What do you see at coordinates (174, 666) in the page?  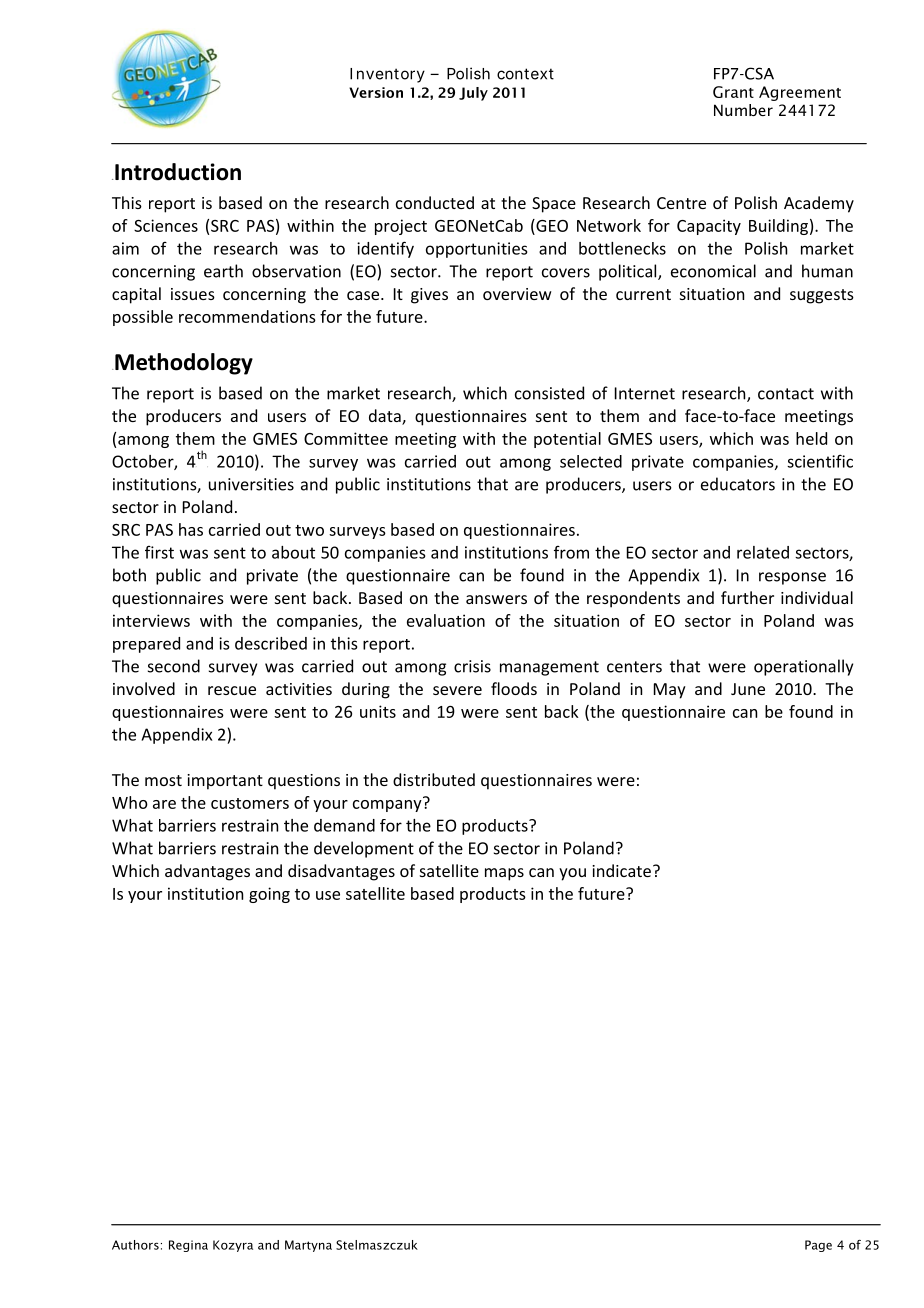 I see `second` at bounding box center [174, 666].
